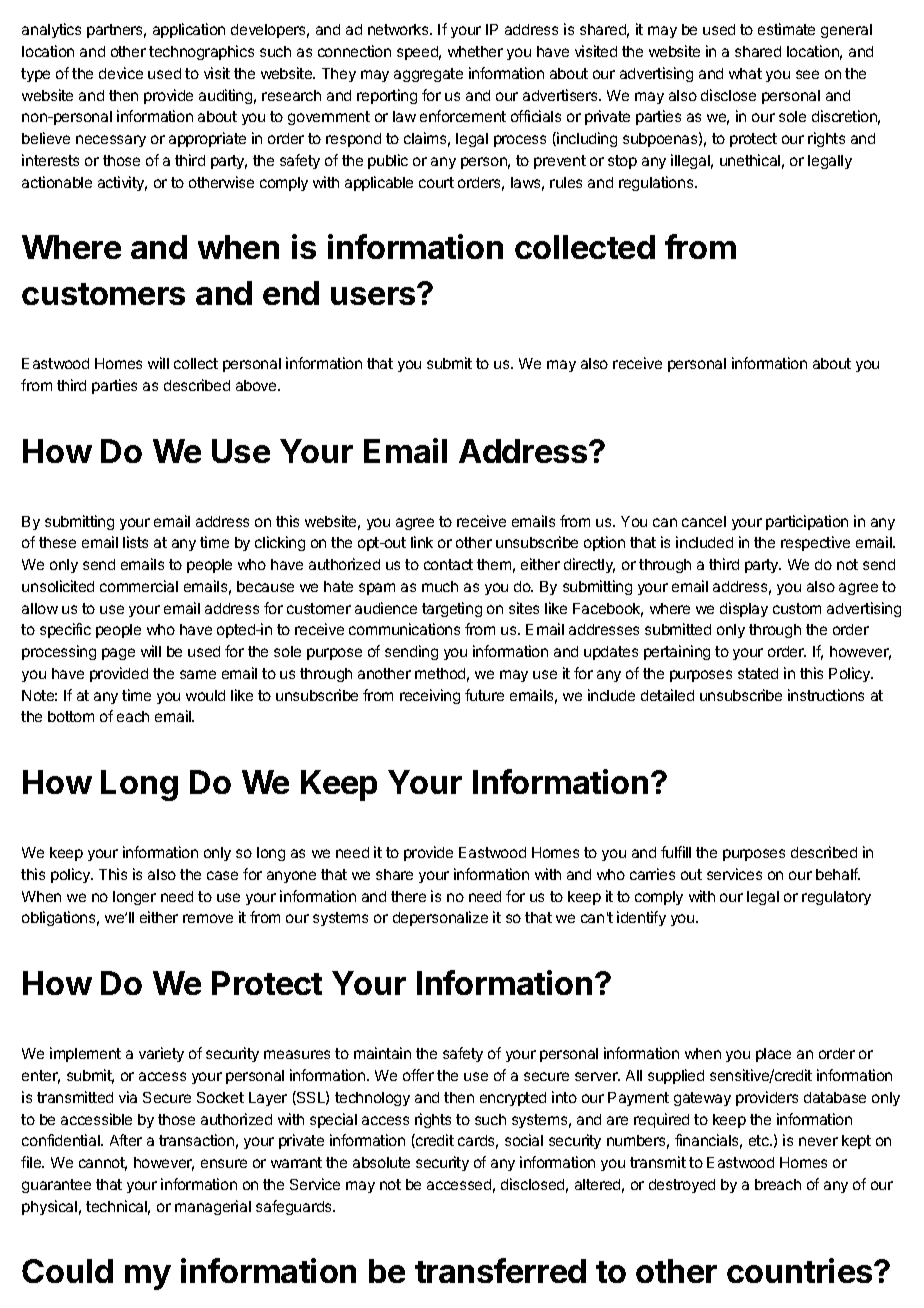  What do you see at coordinates (422, 542) in the page?
I see `link` at bounding box center [422, 542].
